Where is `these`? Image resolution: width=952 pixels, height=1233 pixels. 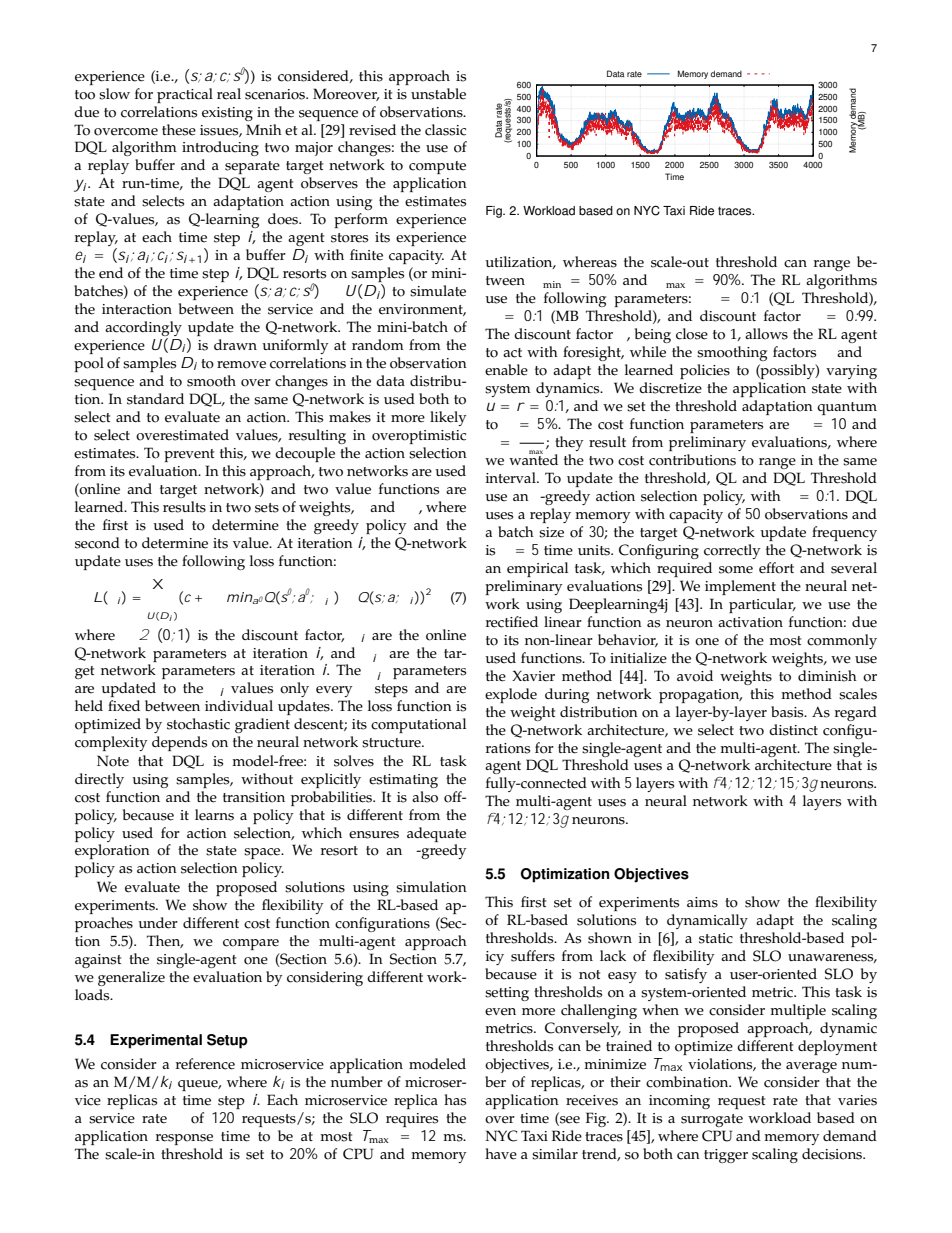 these is located at coordinates (179, 130).
